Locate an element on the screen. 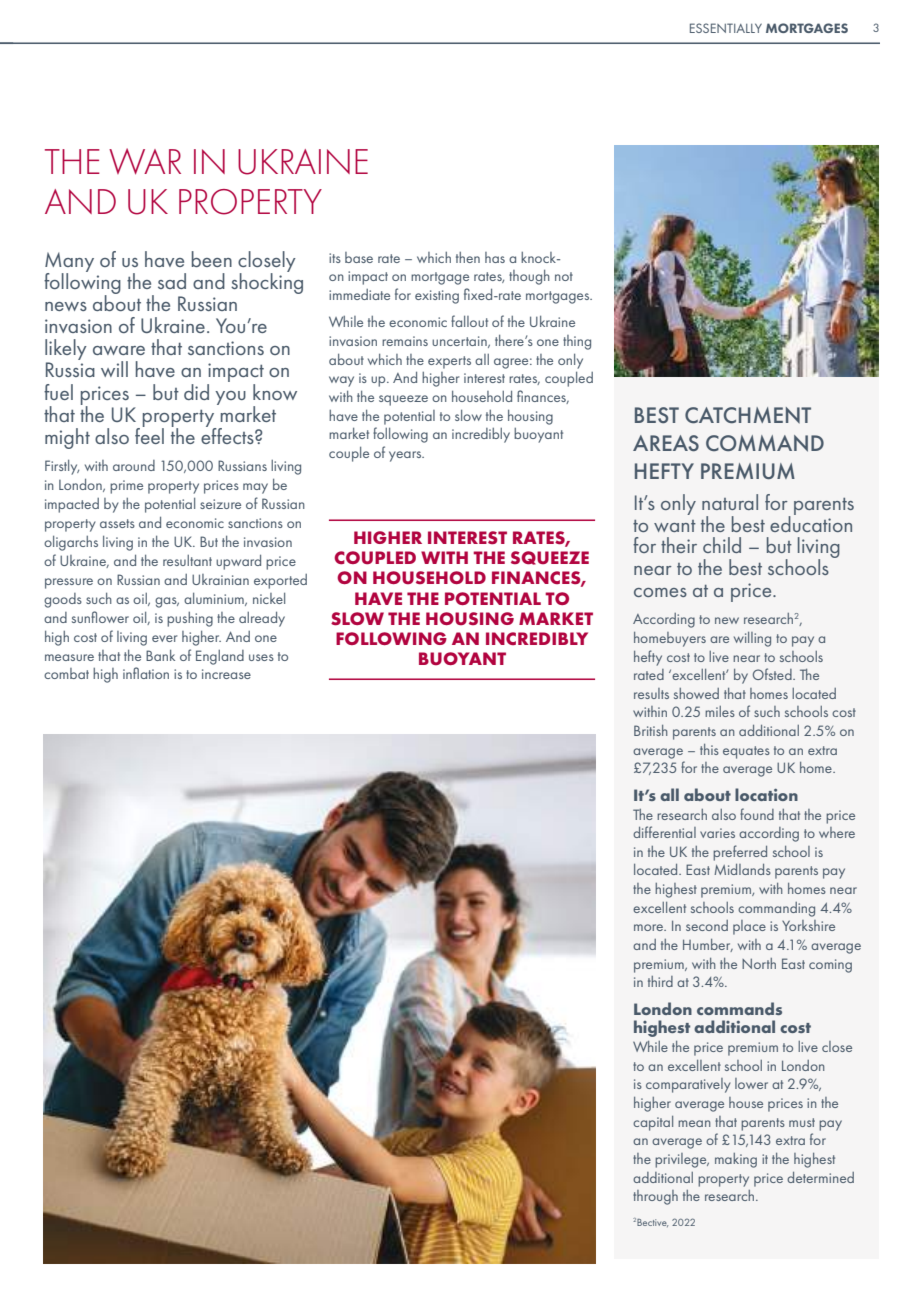 The height and width of the screenshot is (1308, 924). capital is located at coordinates (653, 1123).
